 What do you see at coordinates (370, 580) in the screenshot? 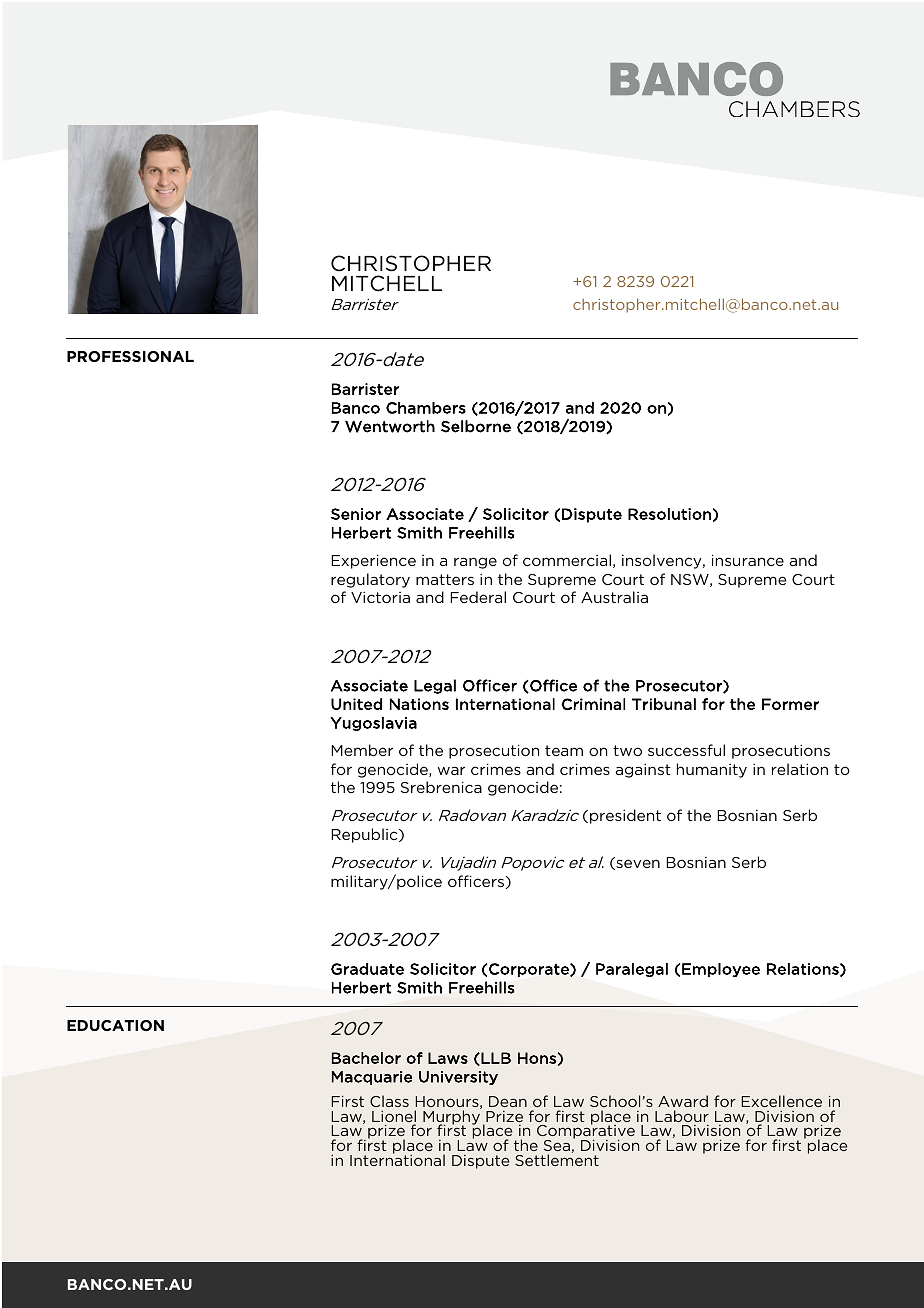
I see `regulatory` at bounding box center [370, 580].
